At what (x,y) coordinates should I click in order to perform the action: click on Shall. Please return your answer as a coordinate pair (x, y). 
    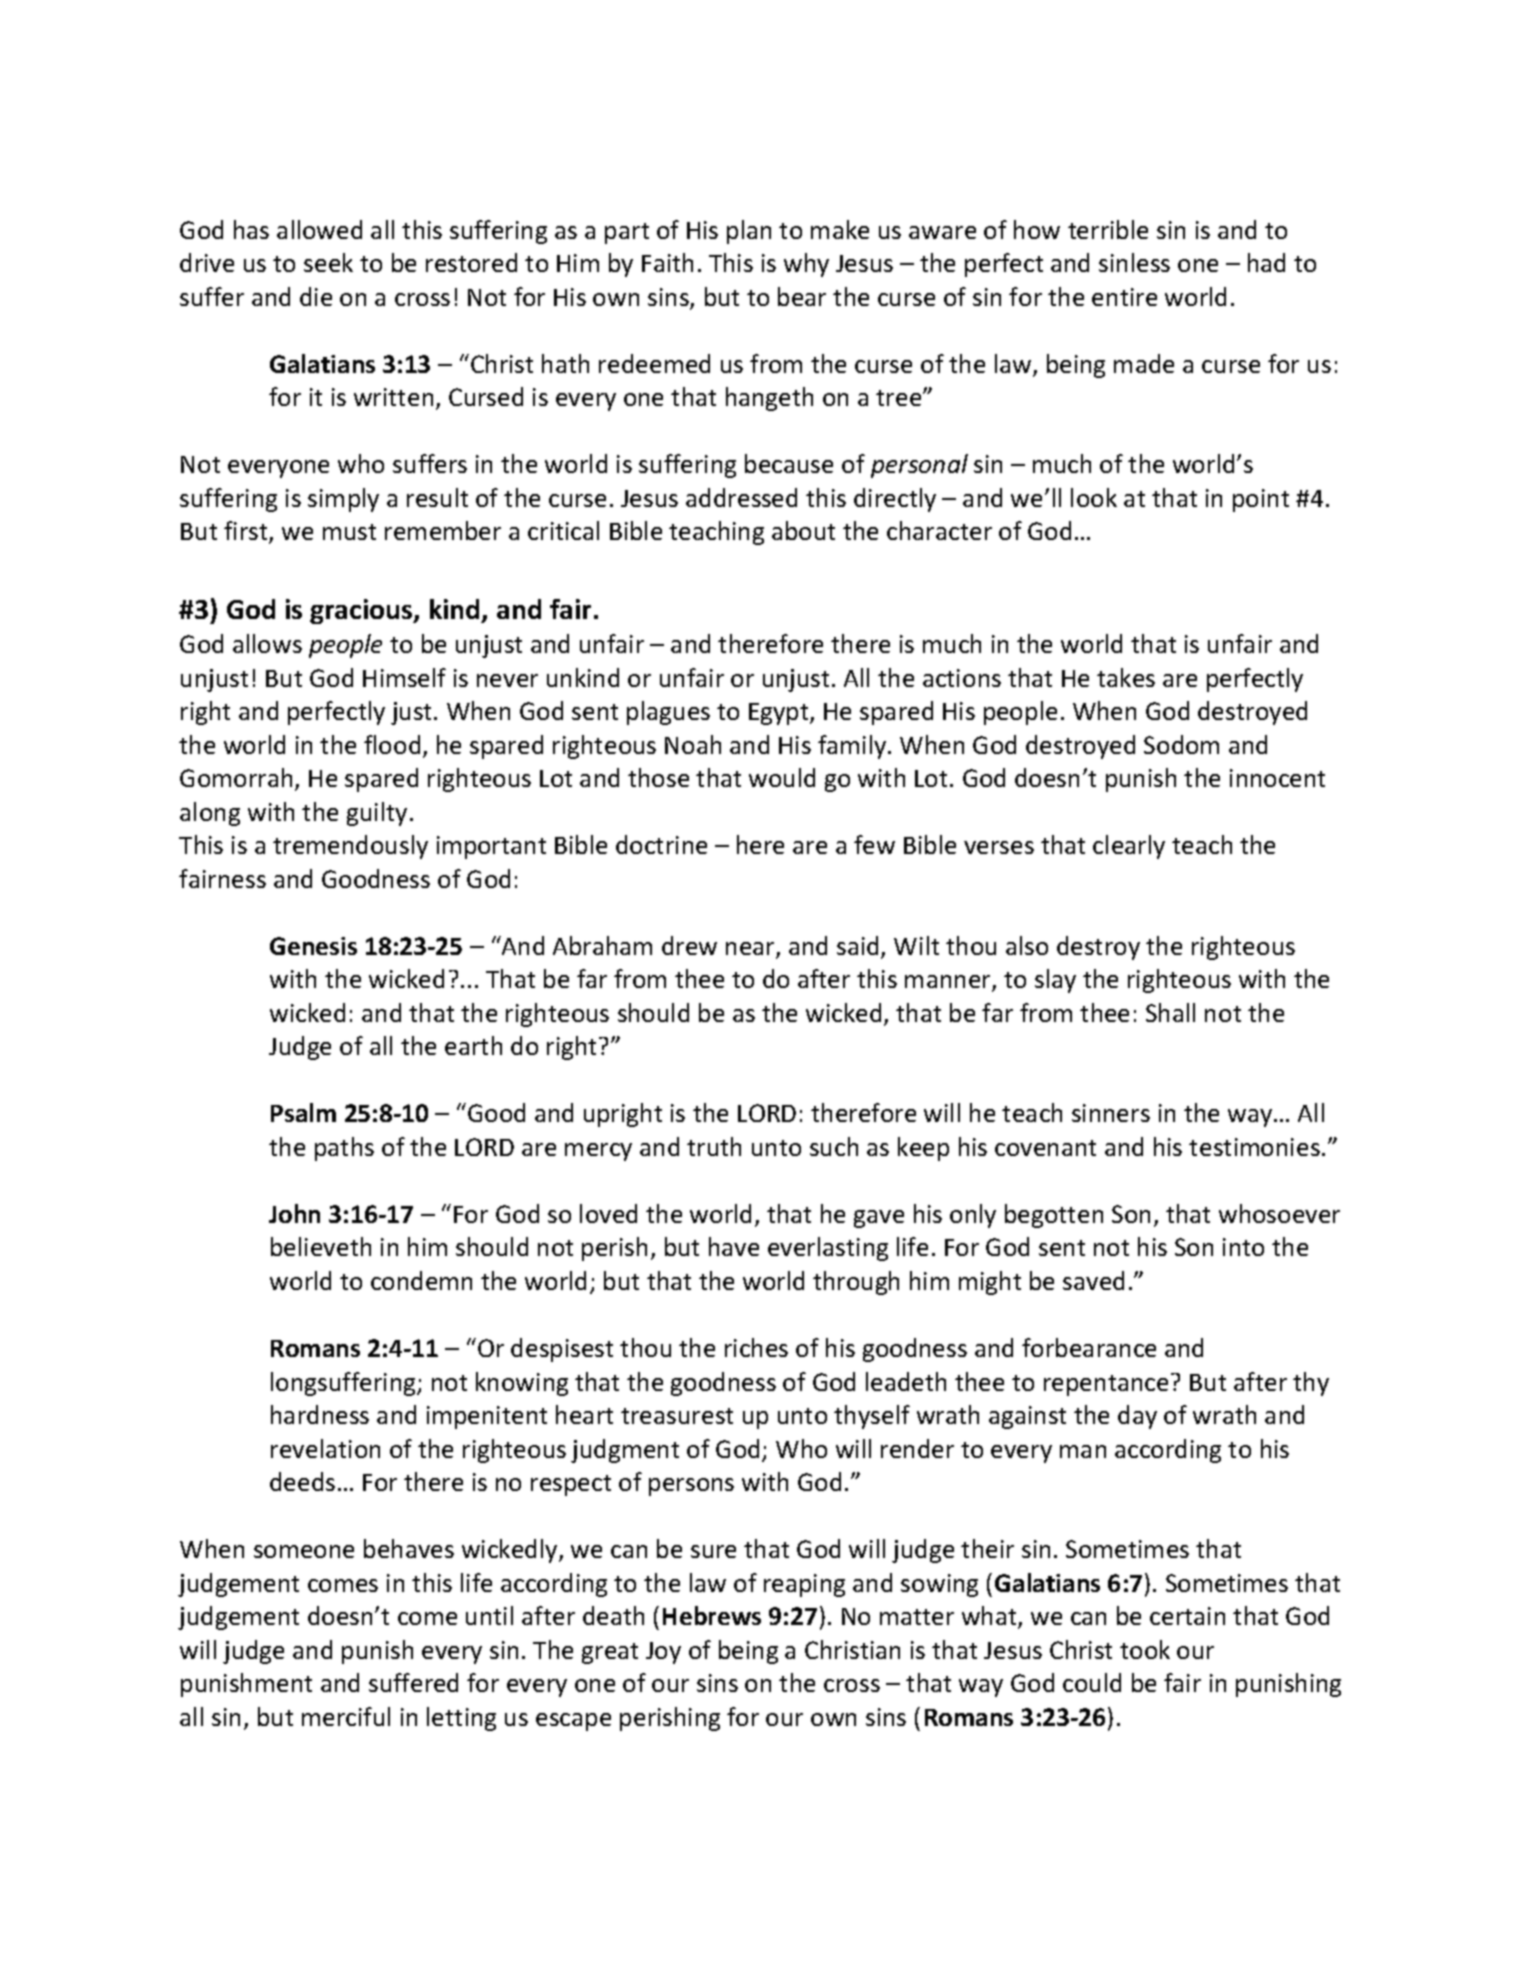
    Looking at the image, I should click on (1170, 1012).
